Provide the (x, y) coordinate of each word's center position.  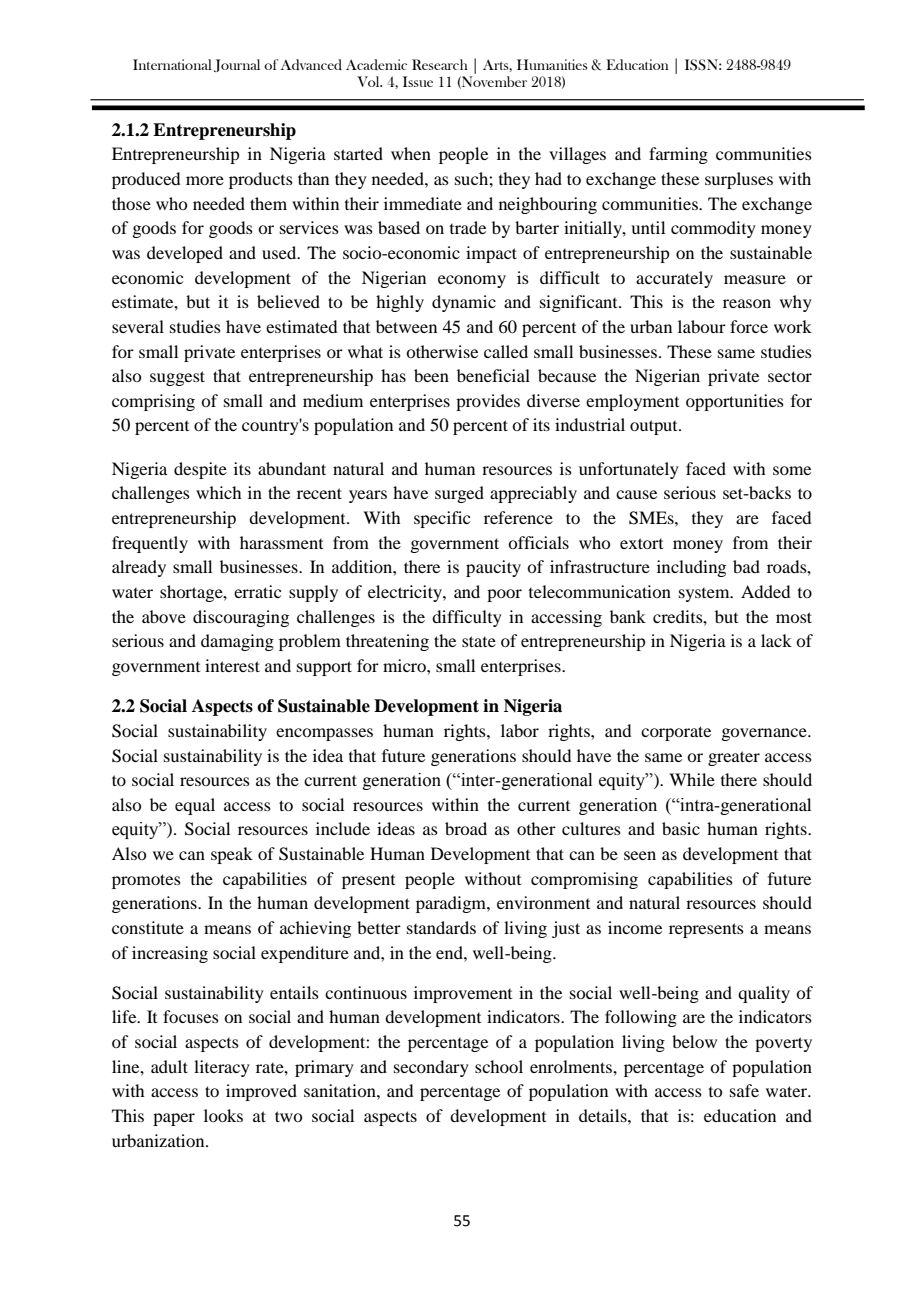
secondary (431, 1068)
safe (744, 1090)
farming (678, 155)
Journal (237, 65)
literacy (222, 1068)
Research (440, 64)
